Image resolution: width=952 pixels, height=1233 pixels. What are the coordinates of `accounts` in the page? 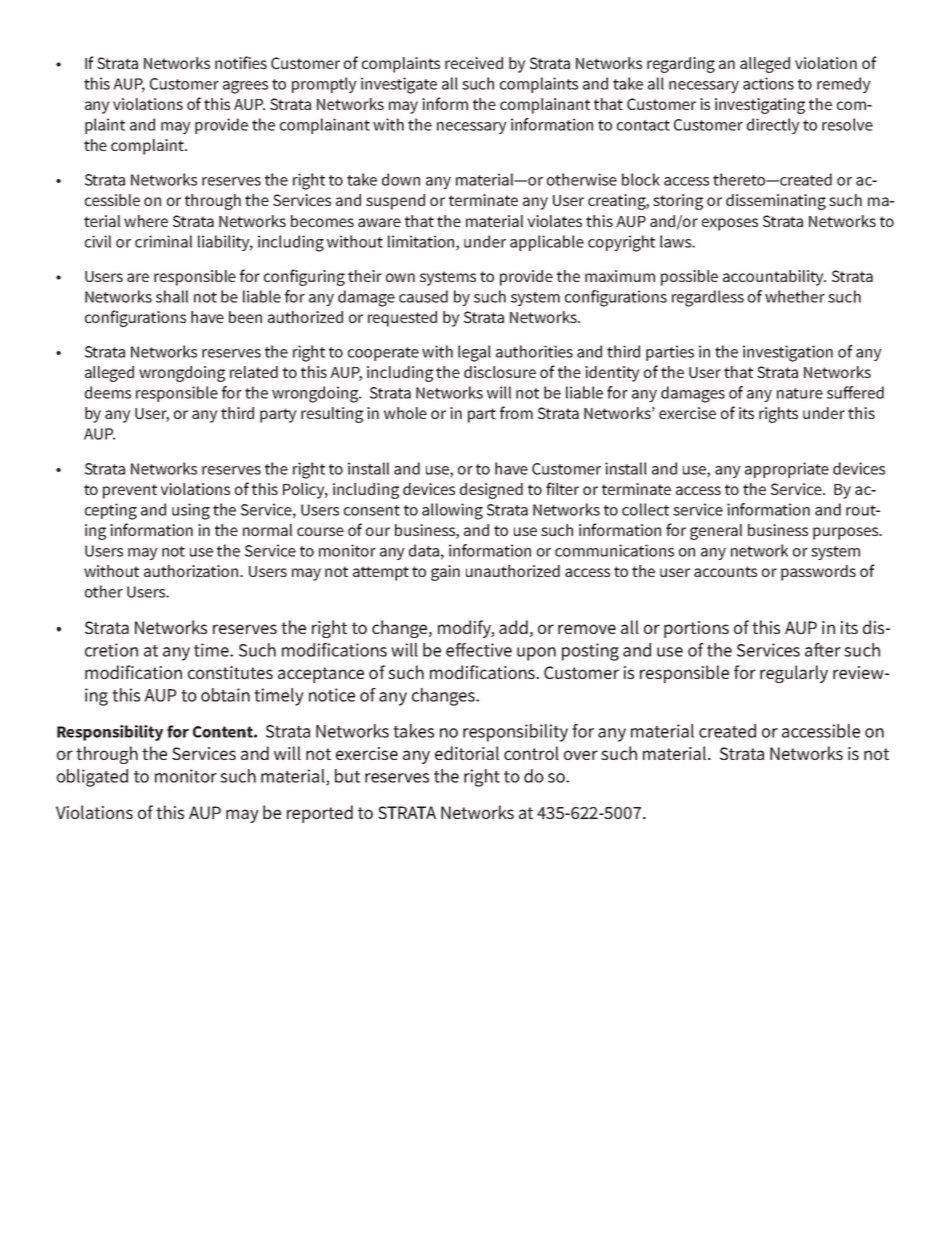 It's located at (725, 571).
